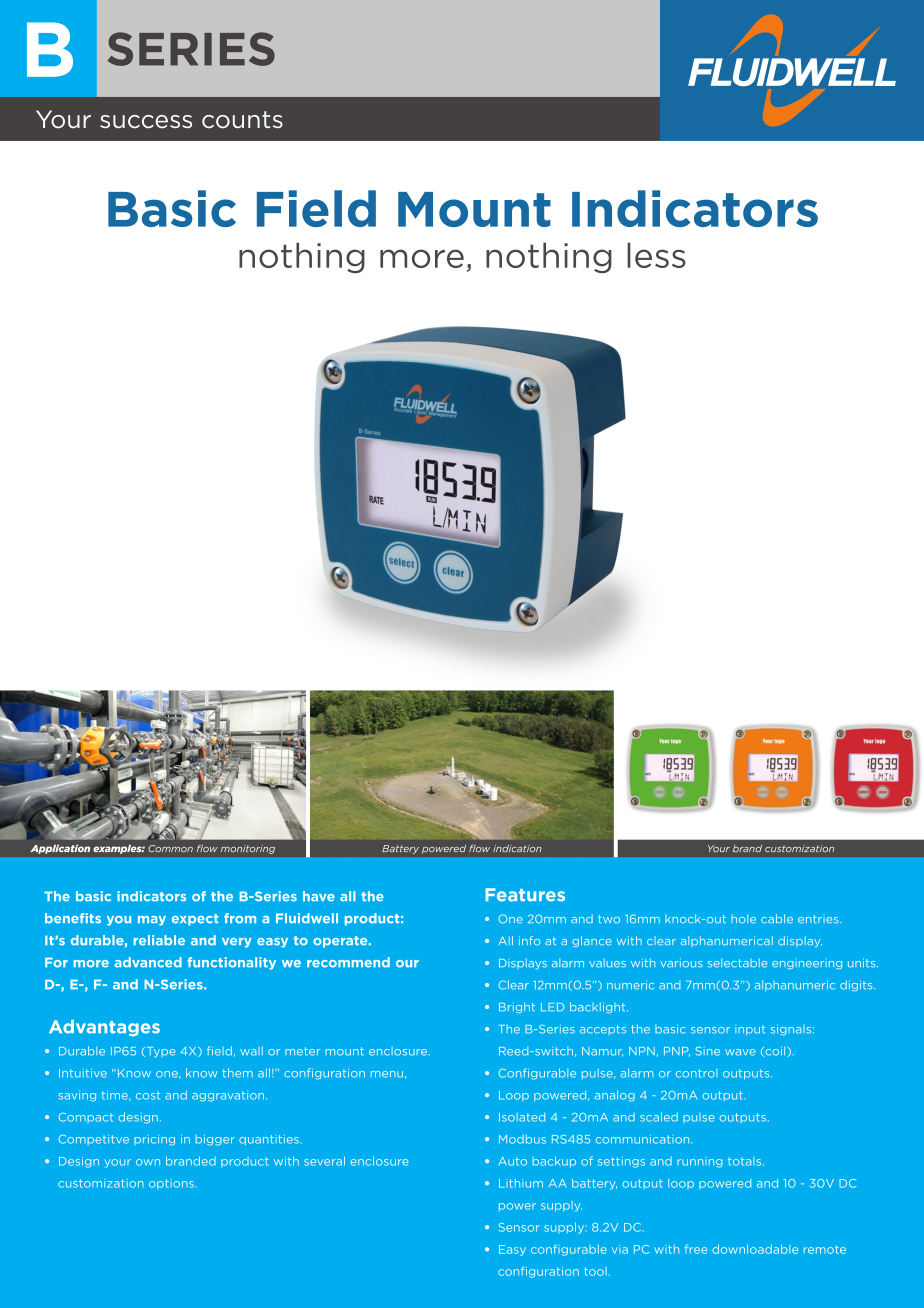 The height and width of the screenshot is (1308, 924). I want to click on Features, so click(525, 895).
